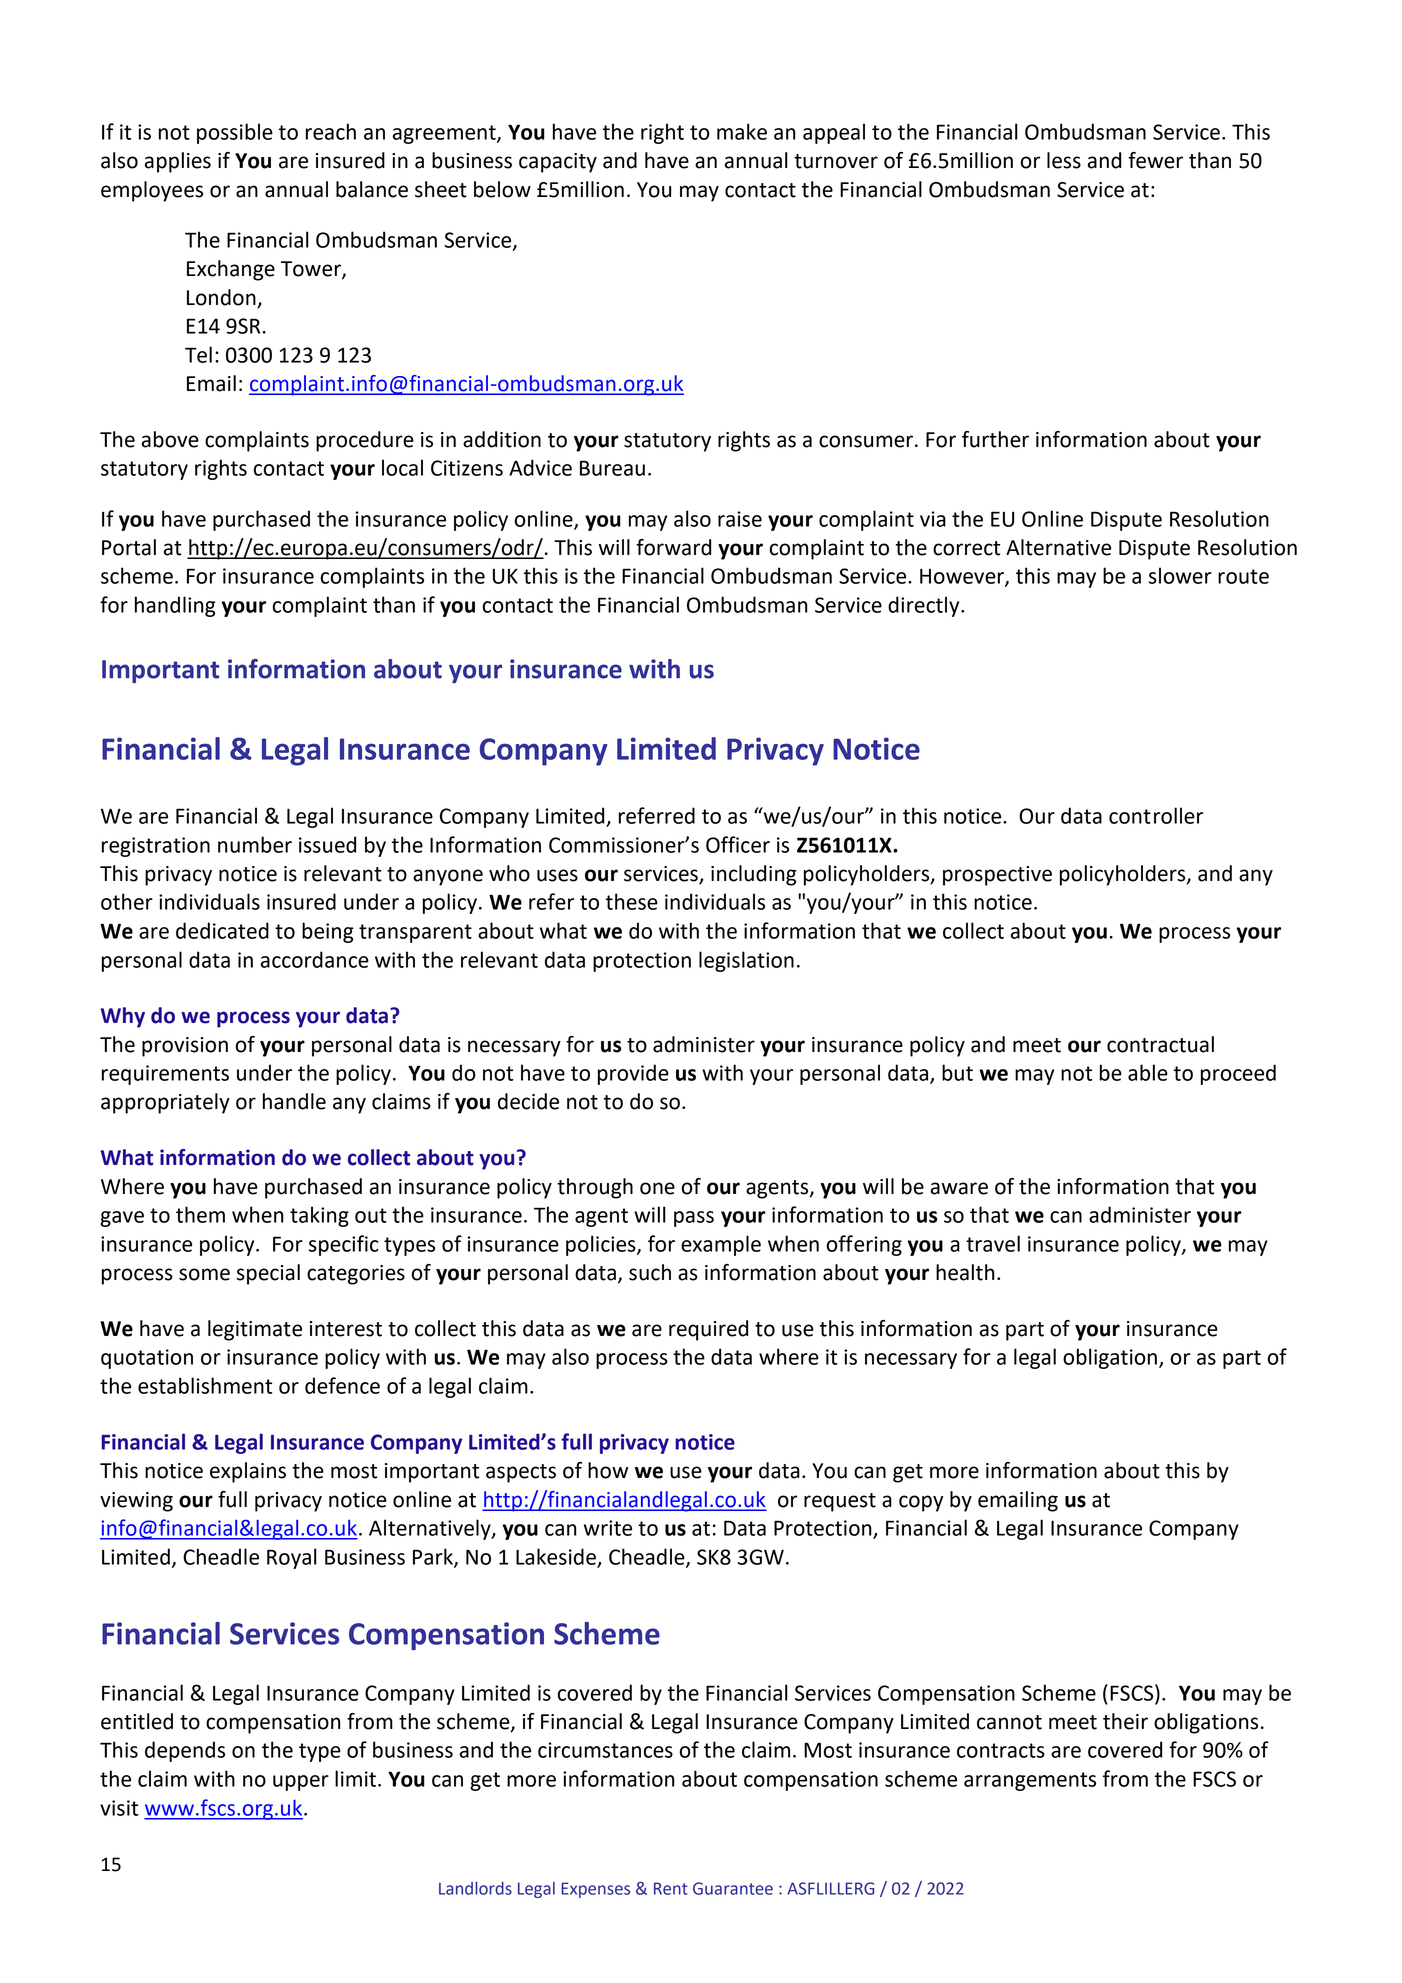  Describe the element at coordinates (301, 1783) in the document. I see `upper` at that location.
